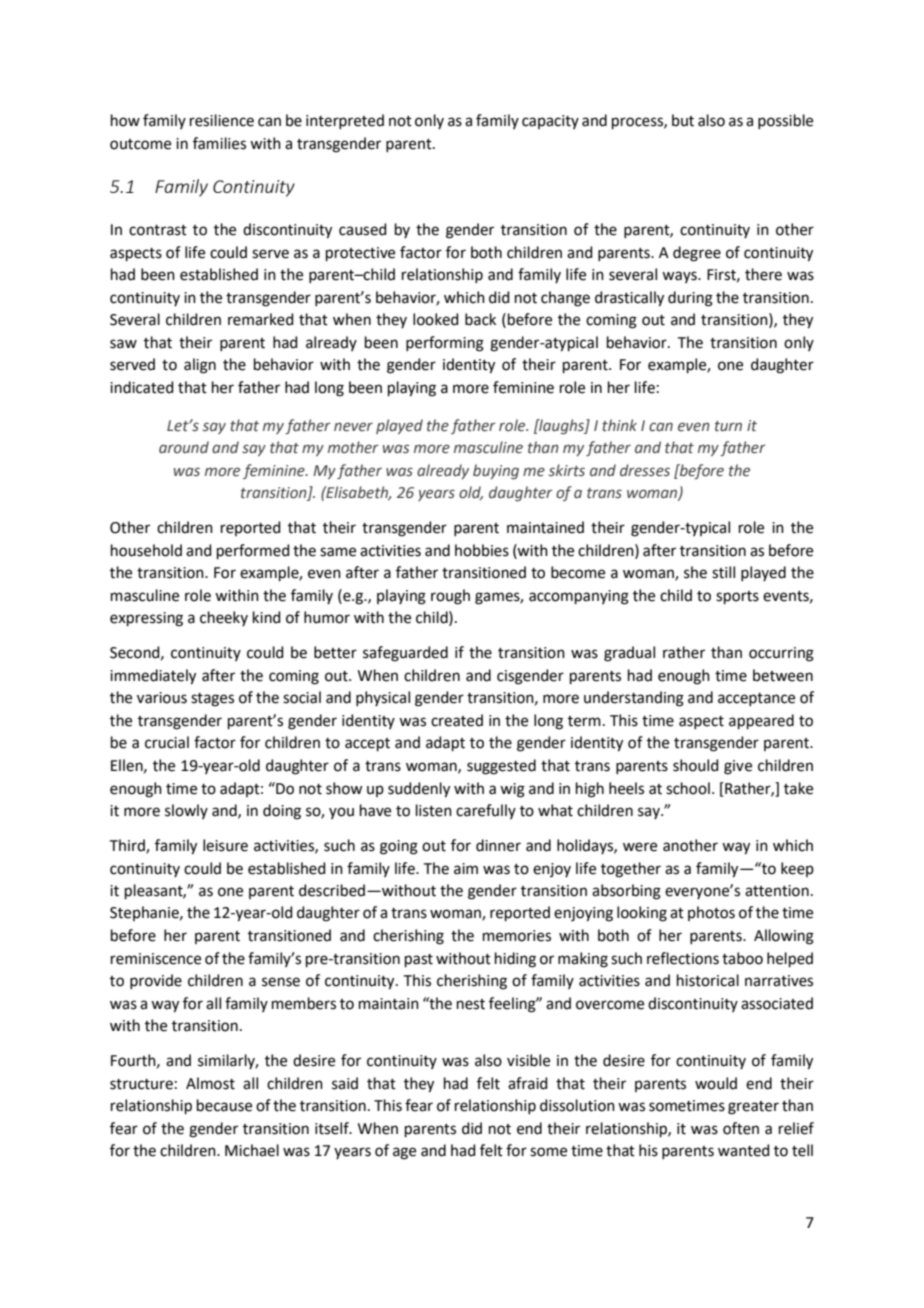  Describe the element at coordinates (224, 1105) in the page. I see `because` at that location.
